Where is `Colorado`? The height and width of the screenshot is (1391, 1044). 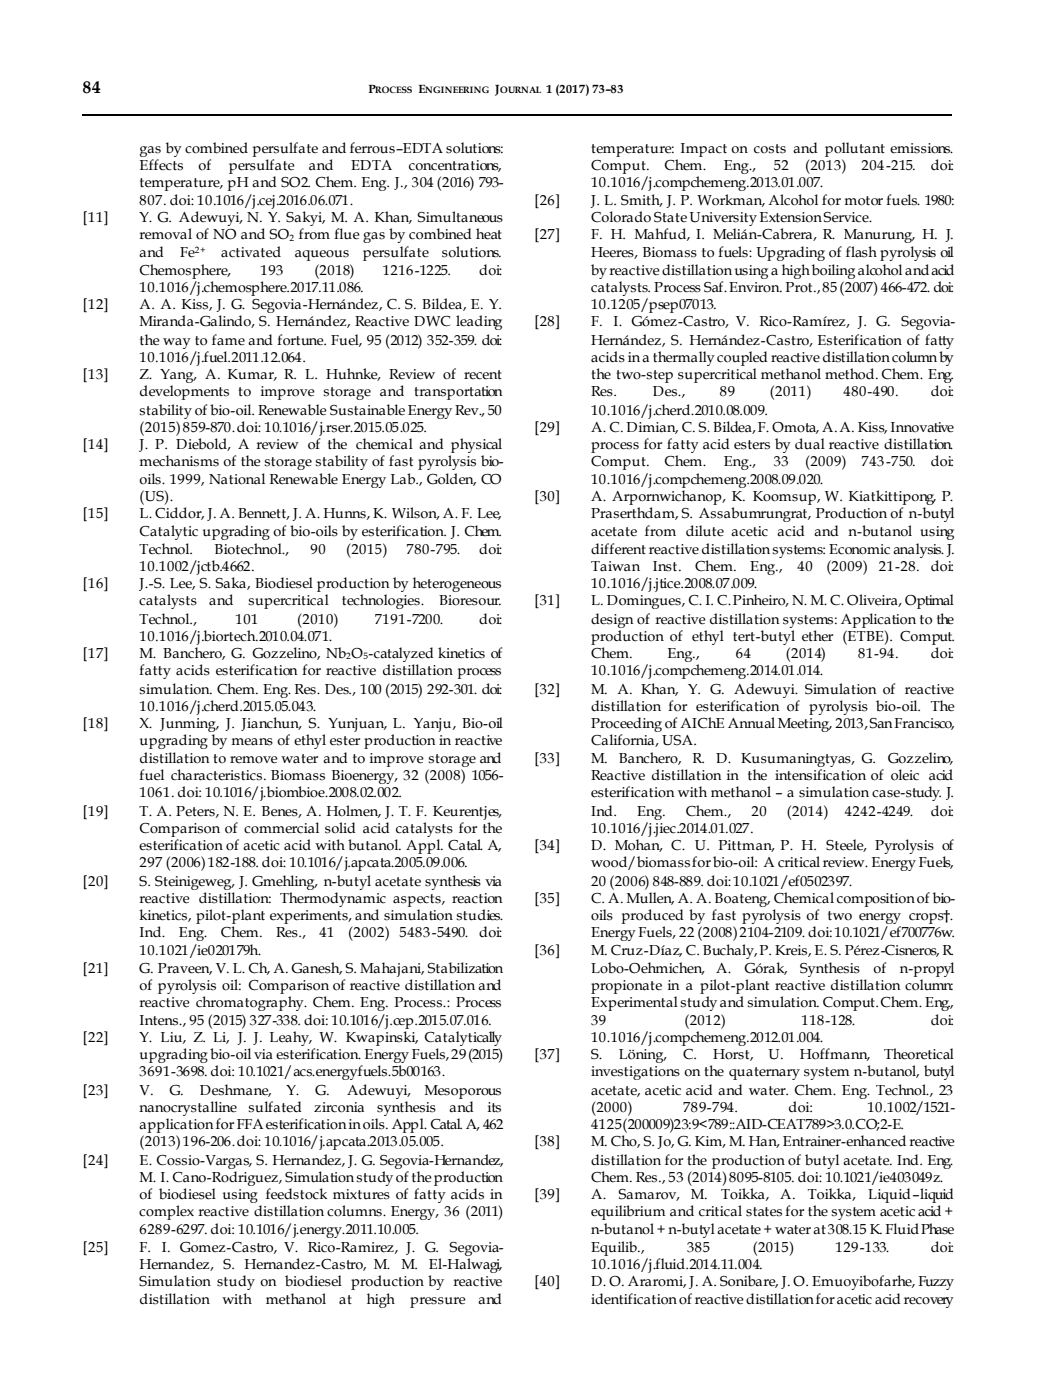
Colorado is located at coordinates (621, 217).
